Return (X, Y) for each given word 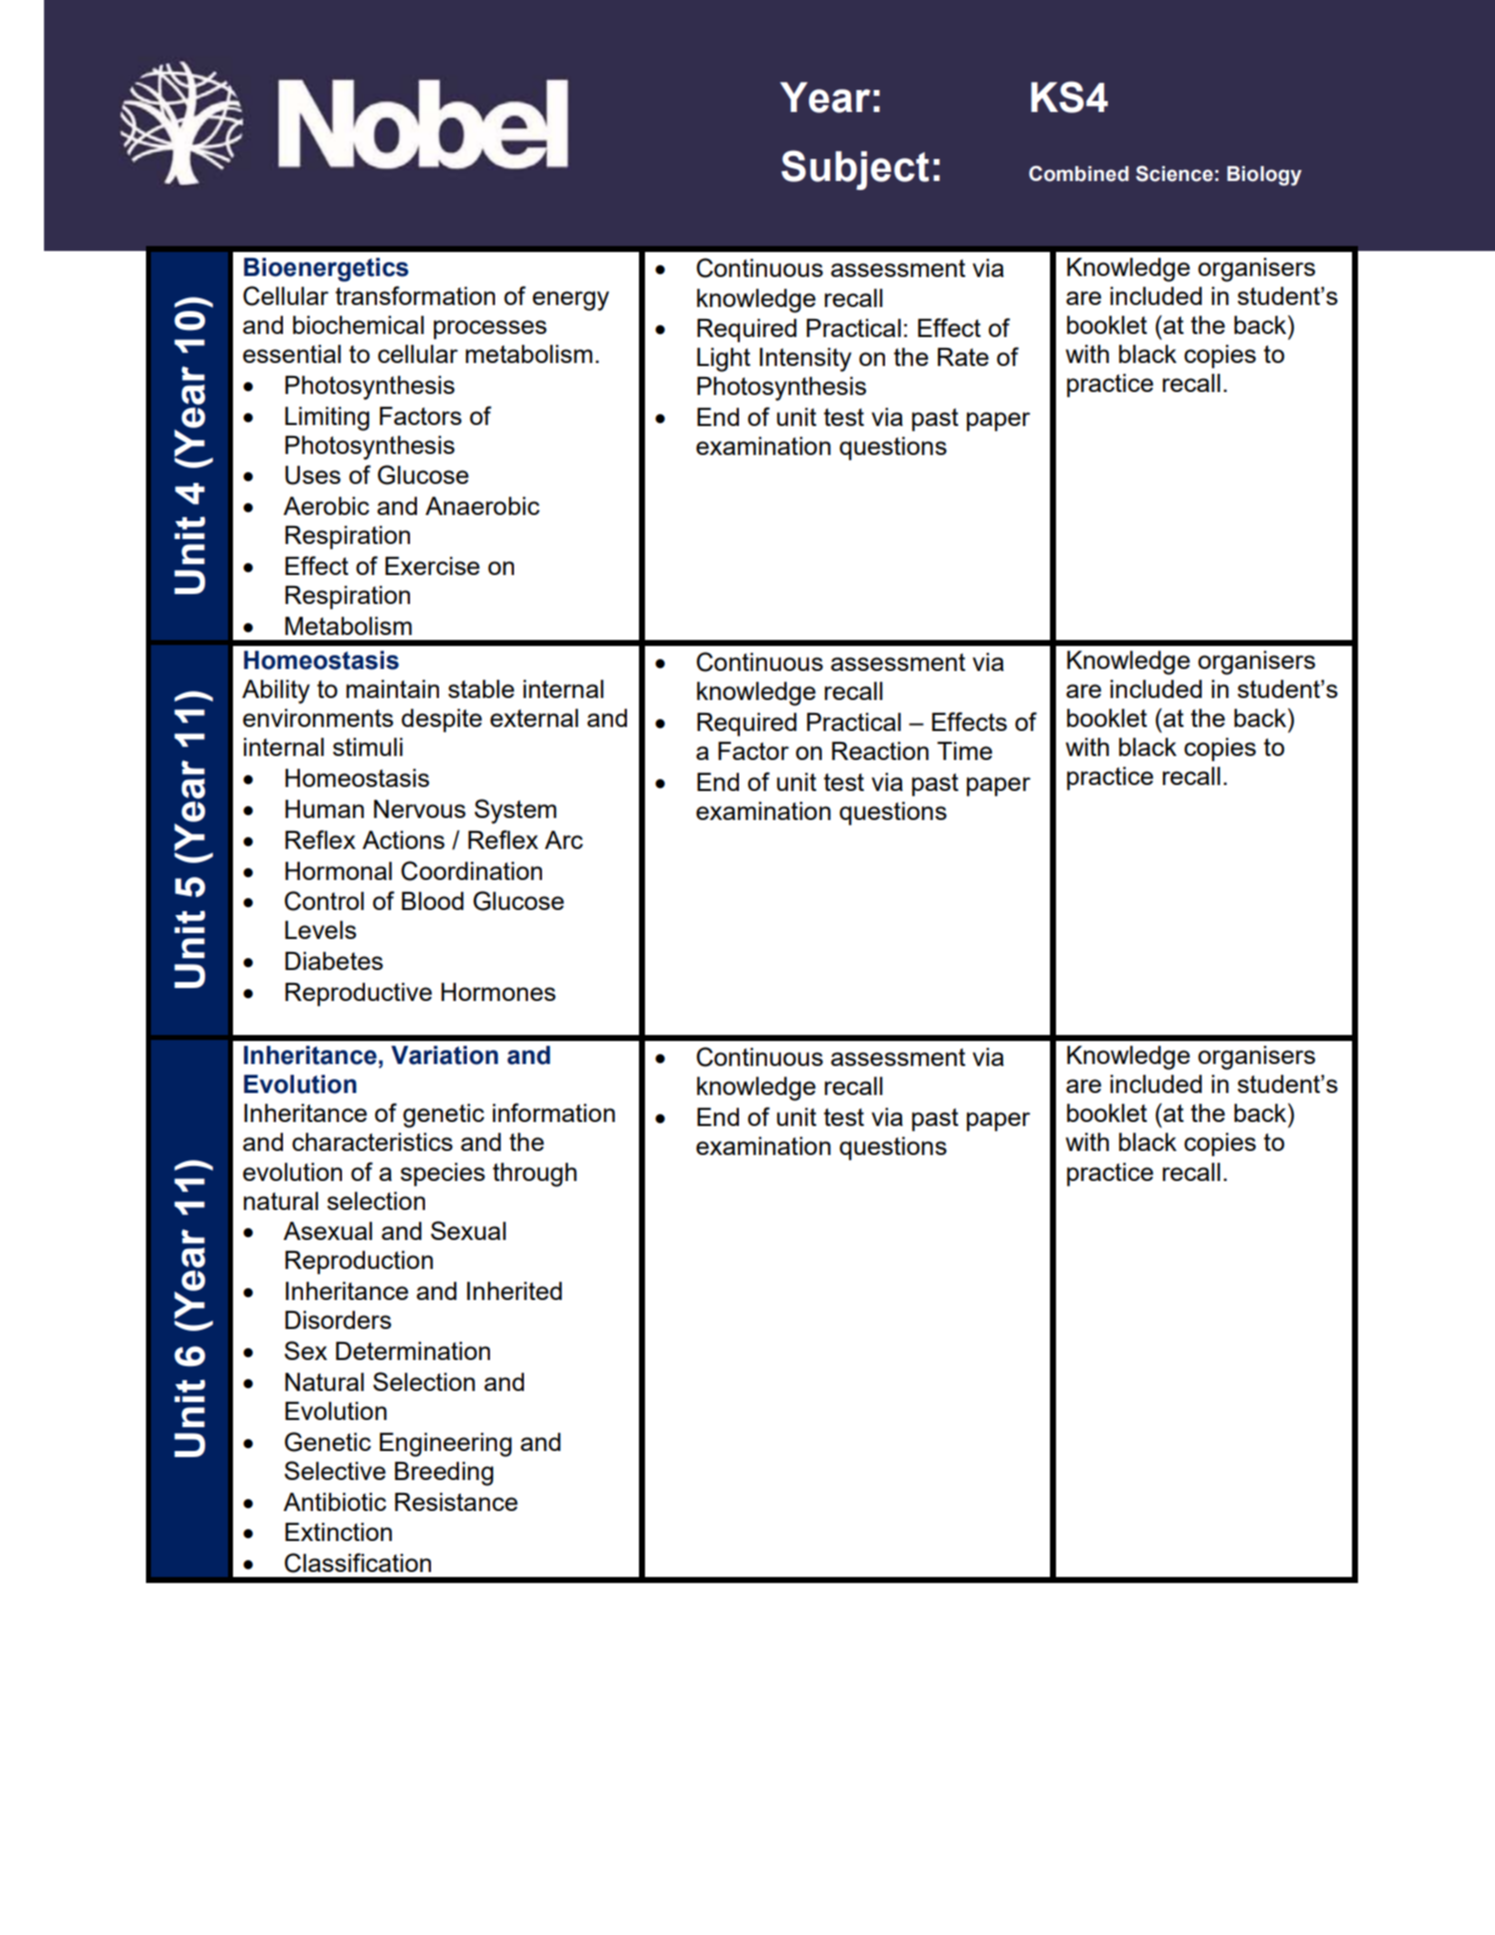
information (554, 1112)
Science (1174, 174)
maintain (392, 689)
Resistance (456, 1502)
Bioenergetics (326, 270)
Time (964, 751)
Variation (444, 1055)
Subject (855, 170)
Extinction (338, 1532)
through (535, 1175)
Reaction (880, 751)
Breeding (444, 1474)
